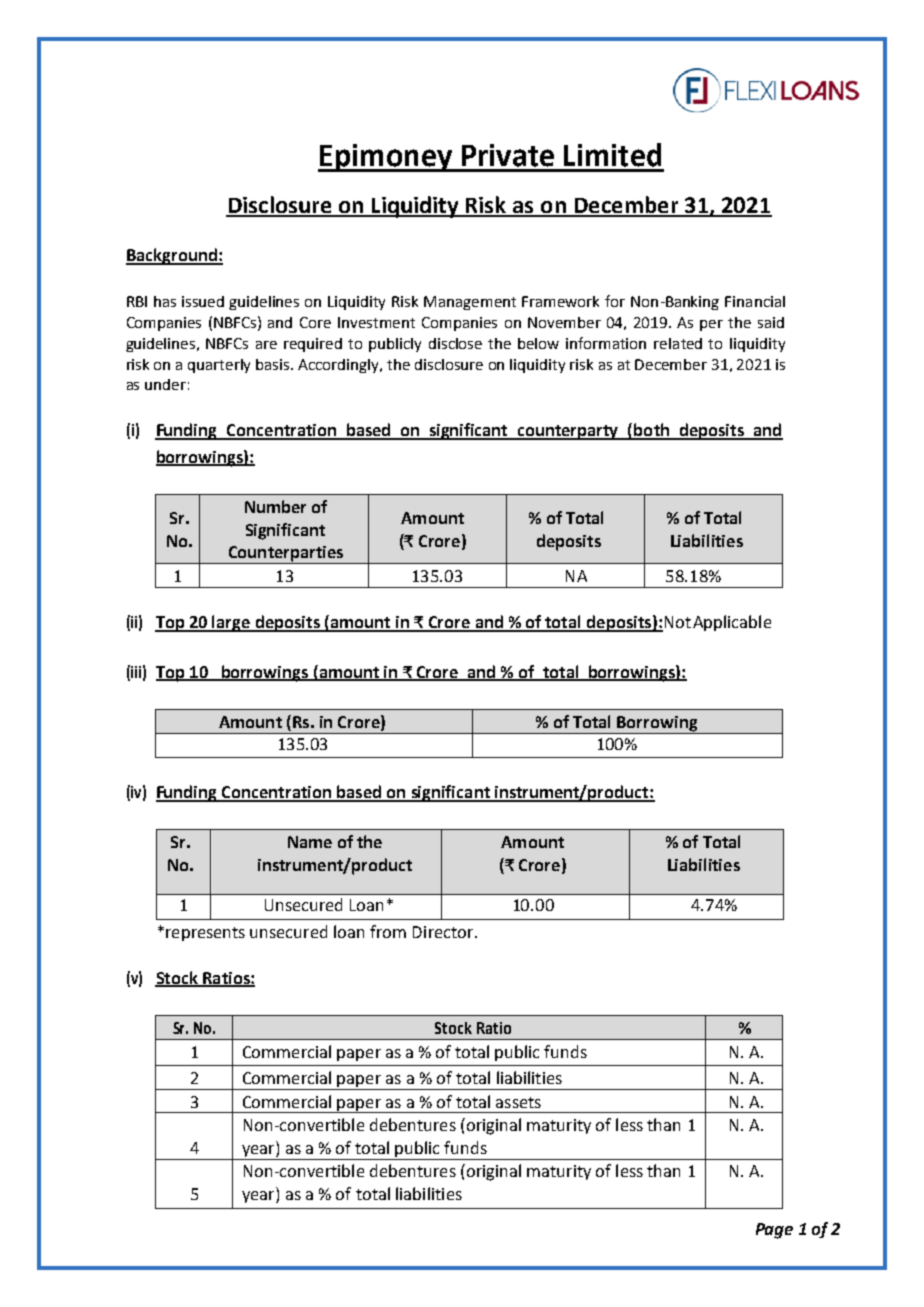 This screenshot has width=924, height=1307. What do you see at coordinates (203, 301) in the screenshot?
I see `issued` at bounding box center [203, 301].
